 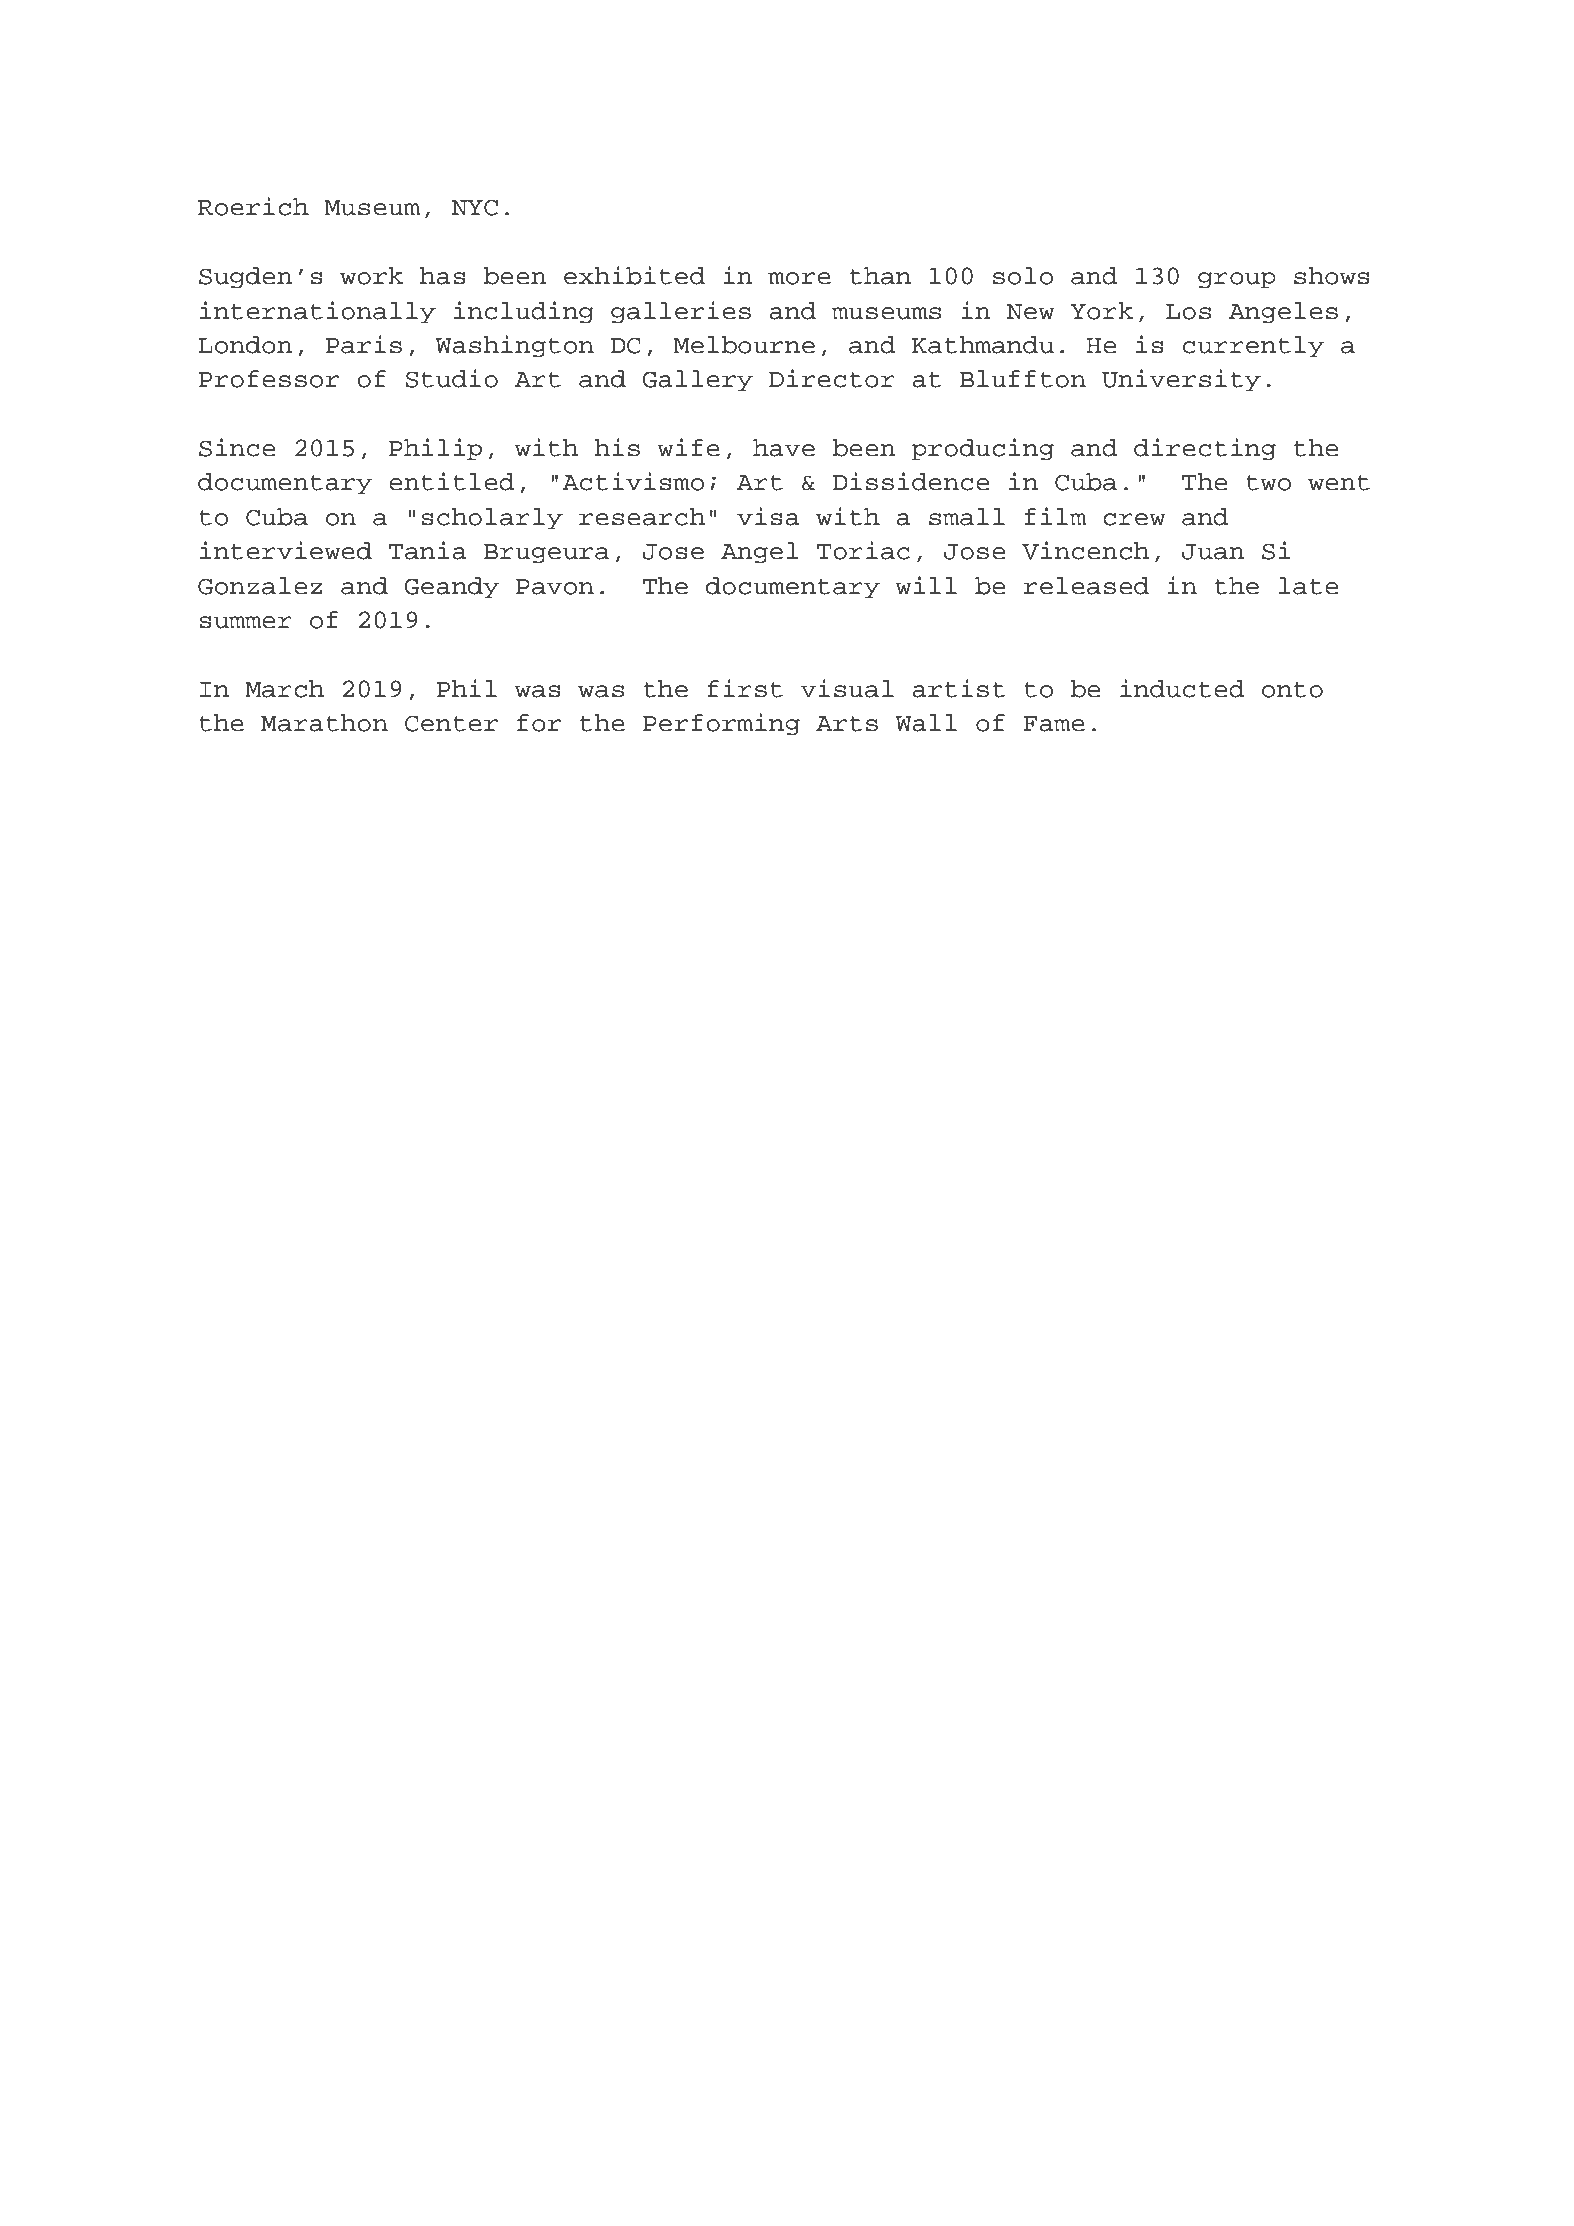 I want to click on more, so click(x=799, y=278).
